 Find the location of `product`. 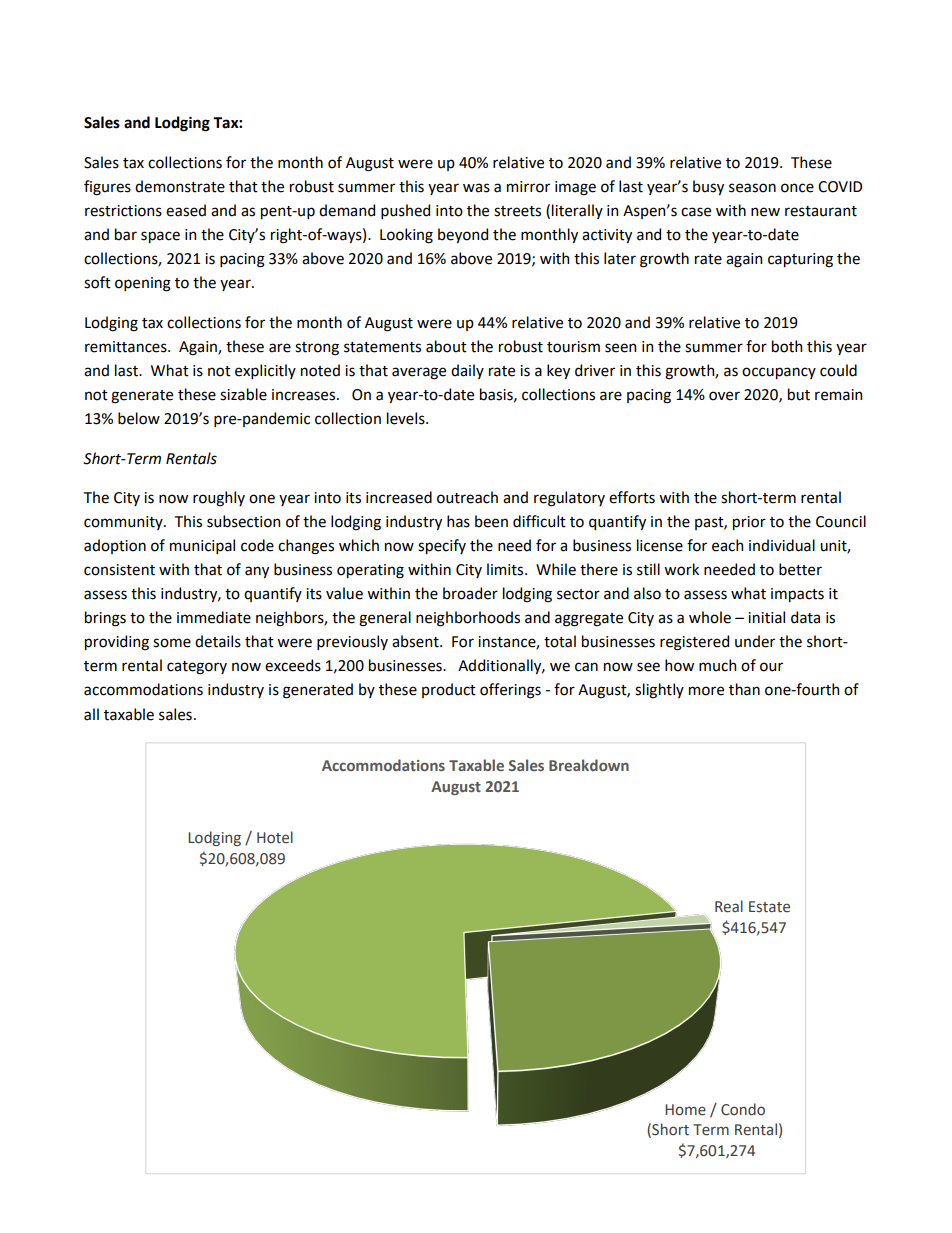

product is located at coordinates (449, 690).
